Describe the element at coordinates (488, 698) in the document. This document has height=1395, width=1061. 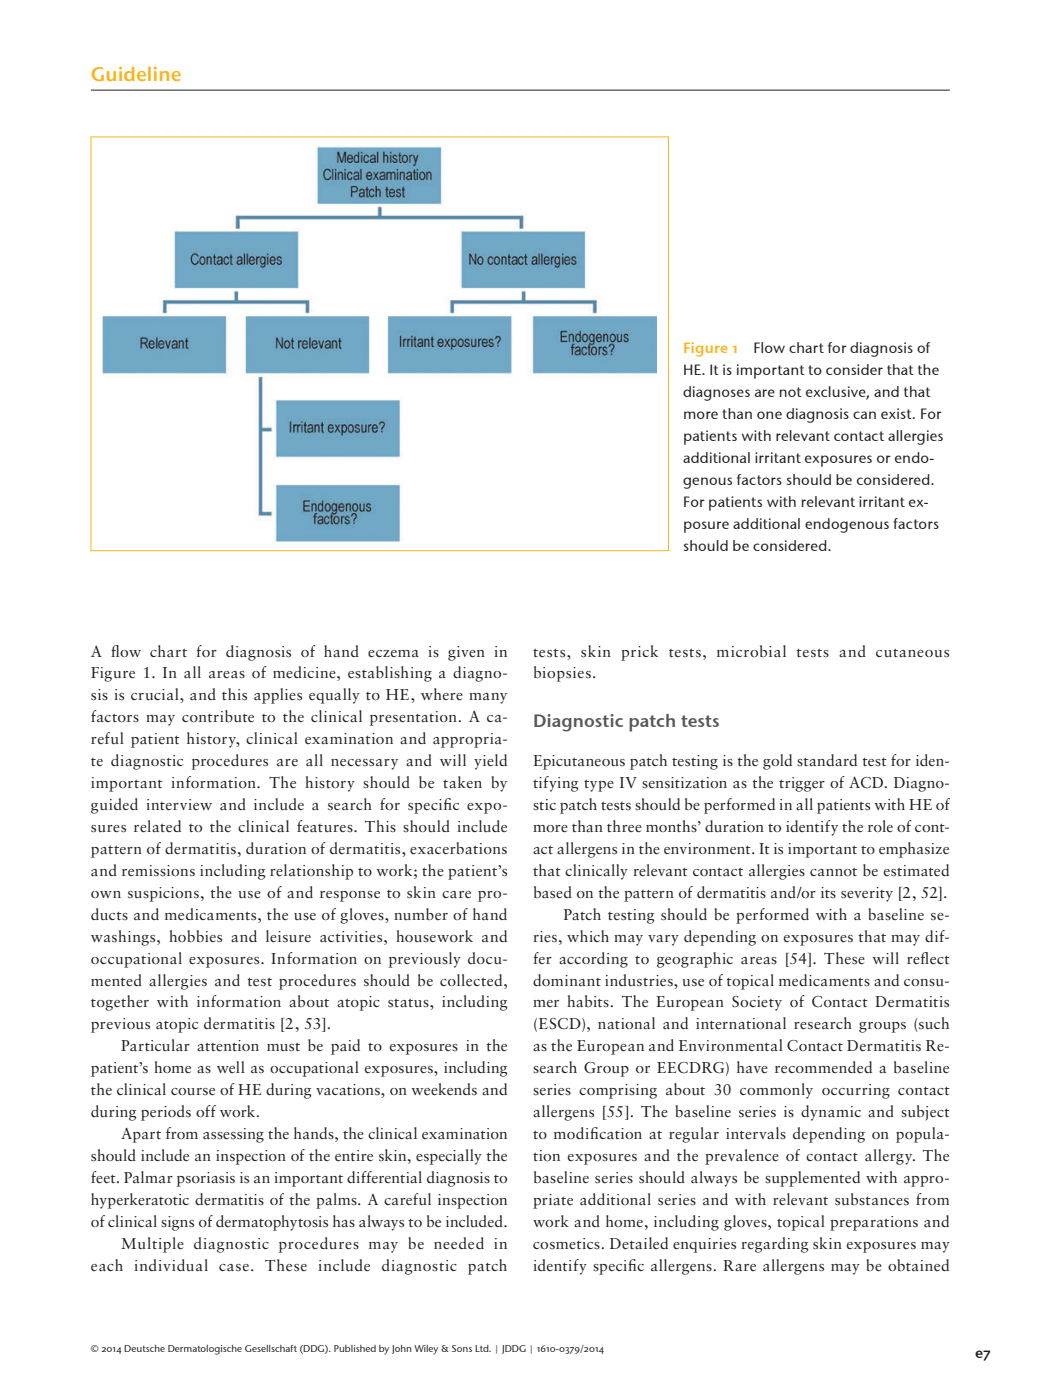
I see `many` at that location.
